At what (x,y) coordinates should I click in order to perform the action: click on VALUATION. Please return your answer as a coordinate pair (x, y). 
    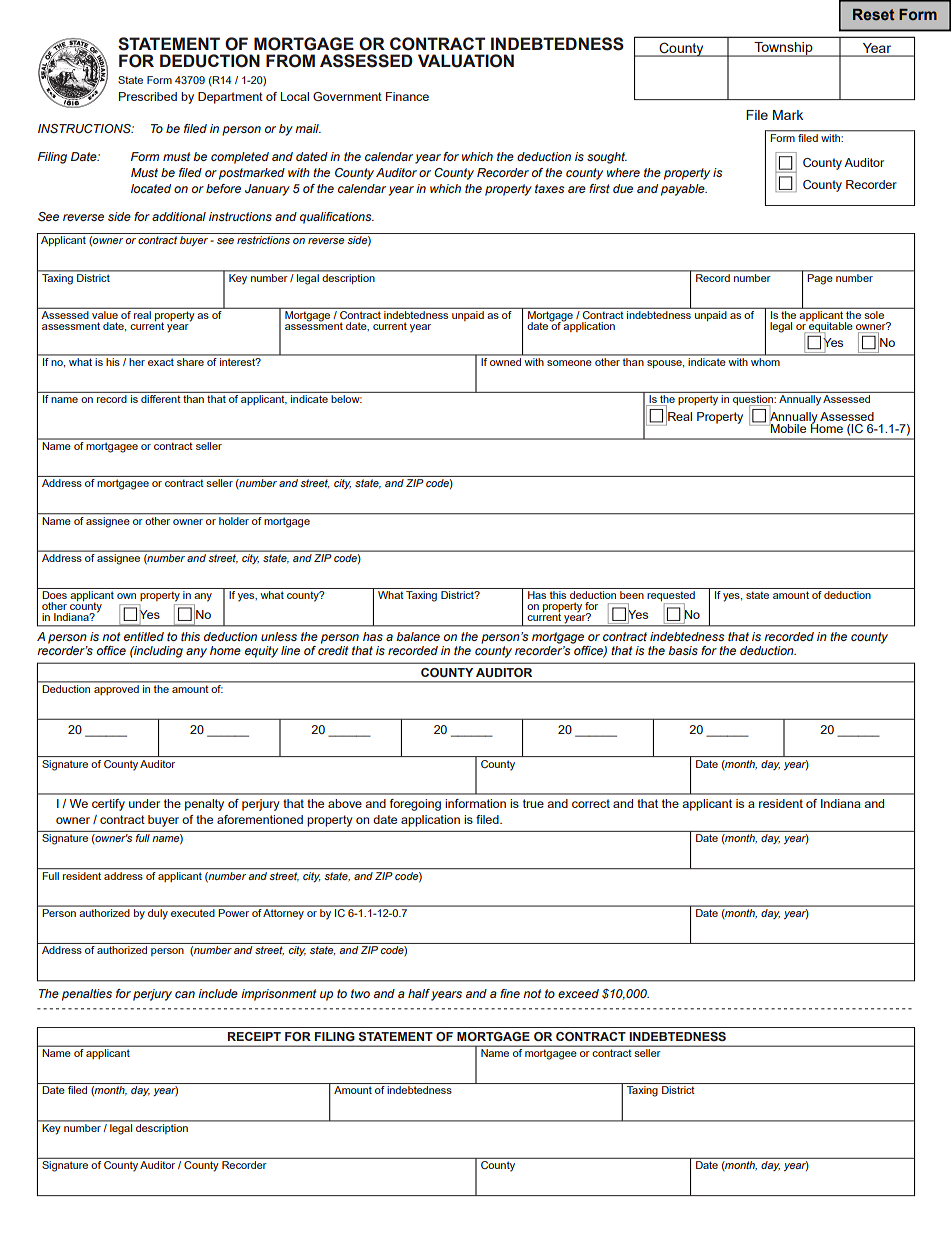
    Looking at the image, I should click on (466, 61).
